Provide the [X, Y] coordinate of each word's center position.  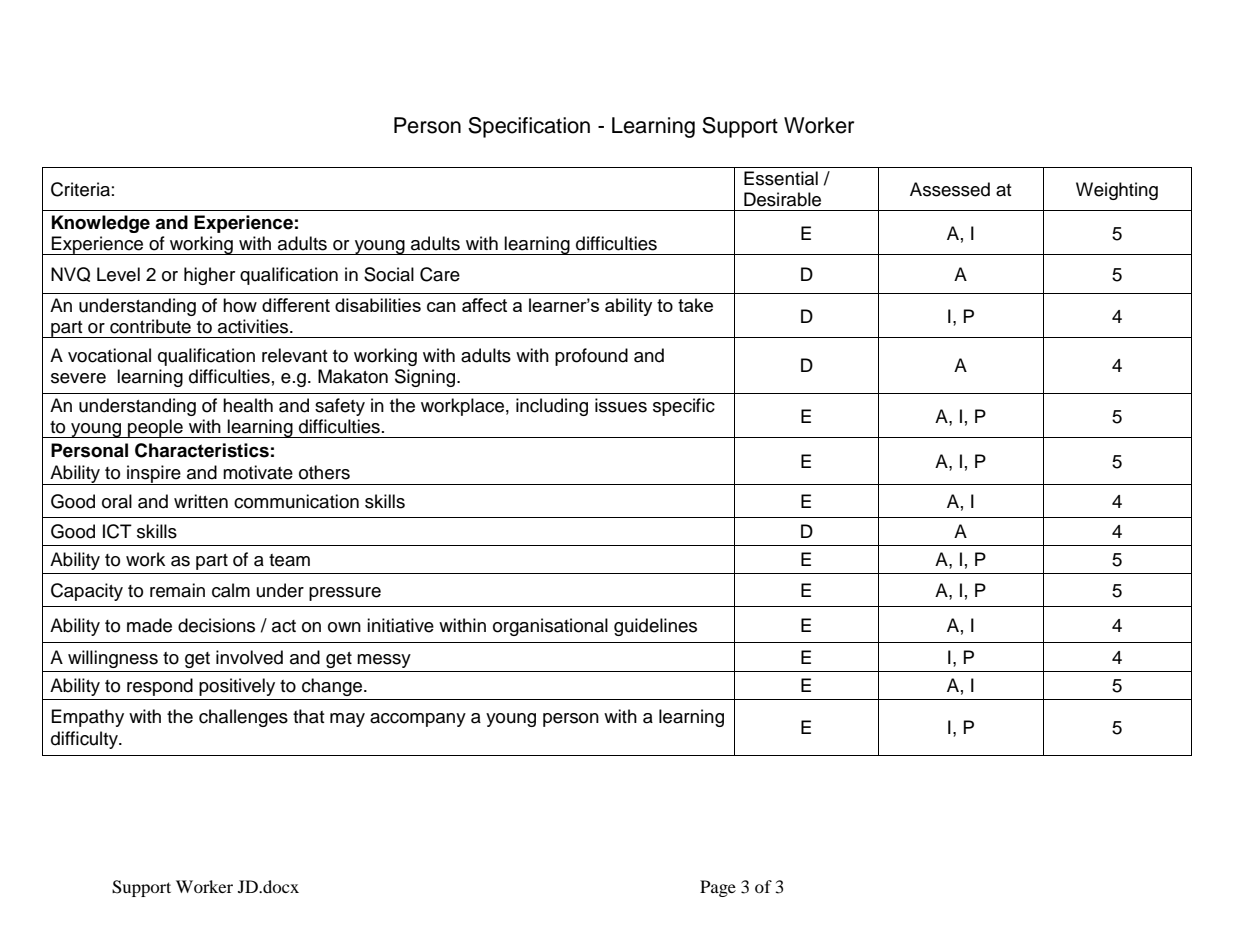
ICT [117, 531]
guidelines [655, 627]
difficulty [85, 740]
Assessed [950, 189]
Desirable [782, 199]
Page [718, 888]
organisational [550, 627]
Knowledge [101, 224]
